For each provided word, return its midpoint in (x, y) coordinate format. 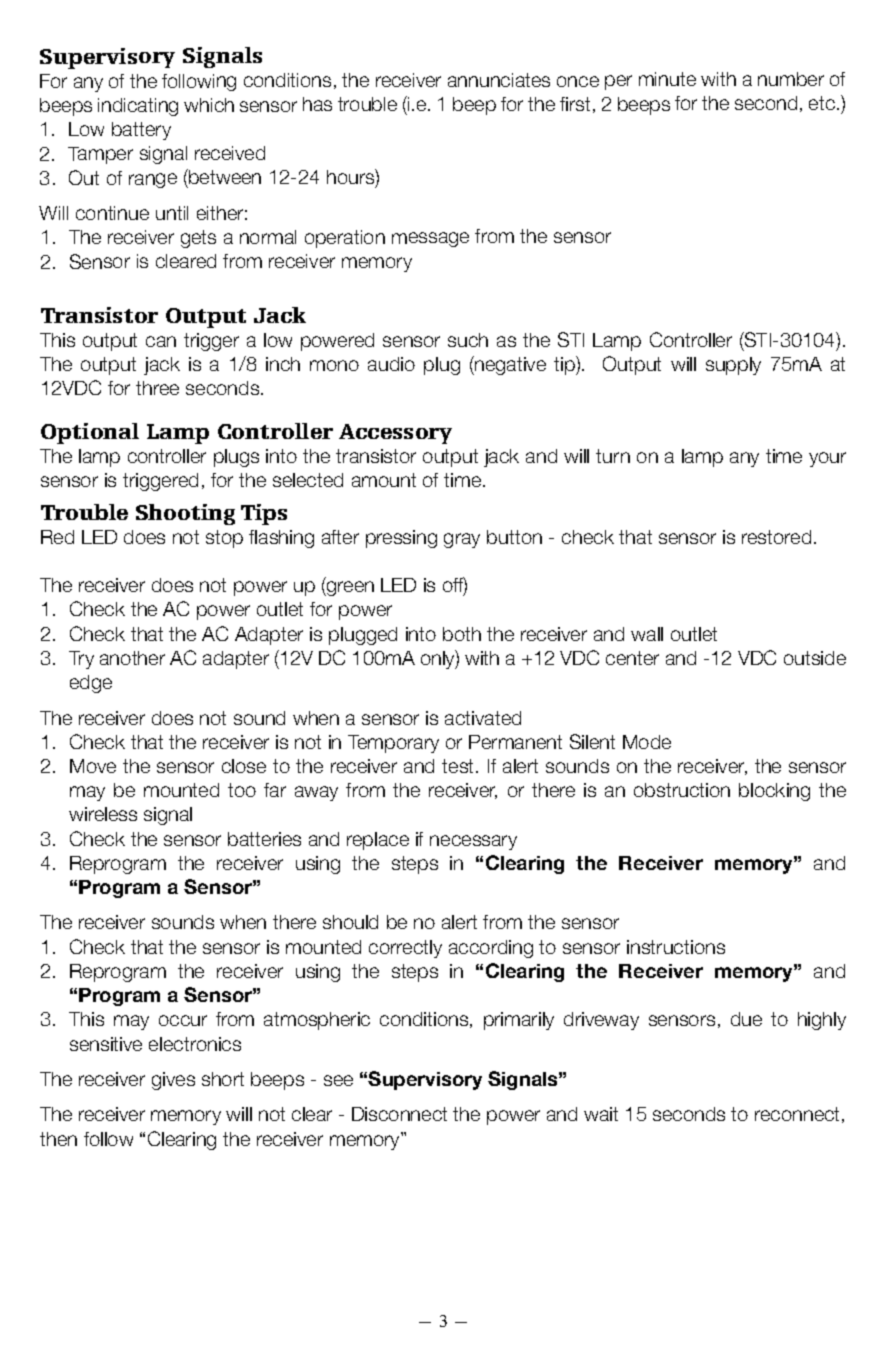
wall (647, 634)
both (462, 634)
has (317, 104)
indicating (138, 107)
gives (173, 1081)
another (132, 658)
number (791, 79)
